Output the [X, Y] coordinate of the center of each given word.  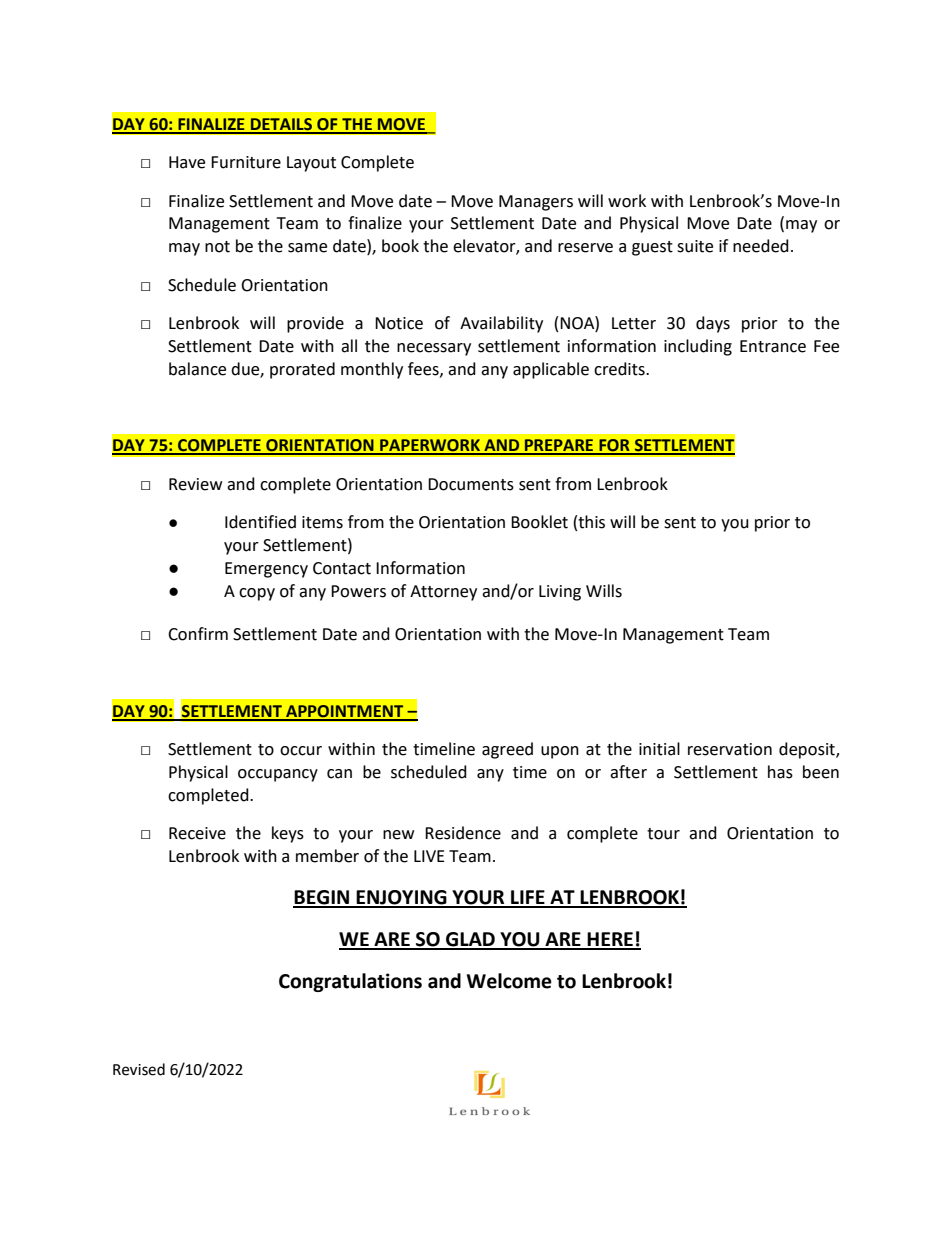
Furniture [246, 162]
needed [761, 246]
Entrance [773, 346]
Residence [463, 833]
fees [424, 369]
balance [197, 369]
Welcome [509, 981]
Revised [139, 1069]
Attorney [443, 593]
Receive [197, 833]
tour [663, 834]
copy [257, 594]
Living [560, 593]
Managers [536, 203]
